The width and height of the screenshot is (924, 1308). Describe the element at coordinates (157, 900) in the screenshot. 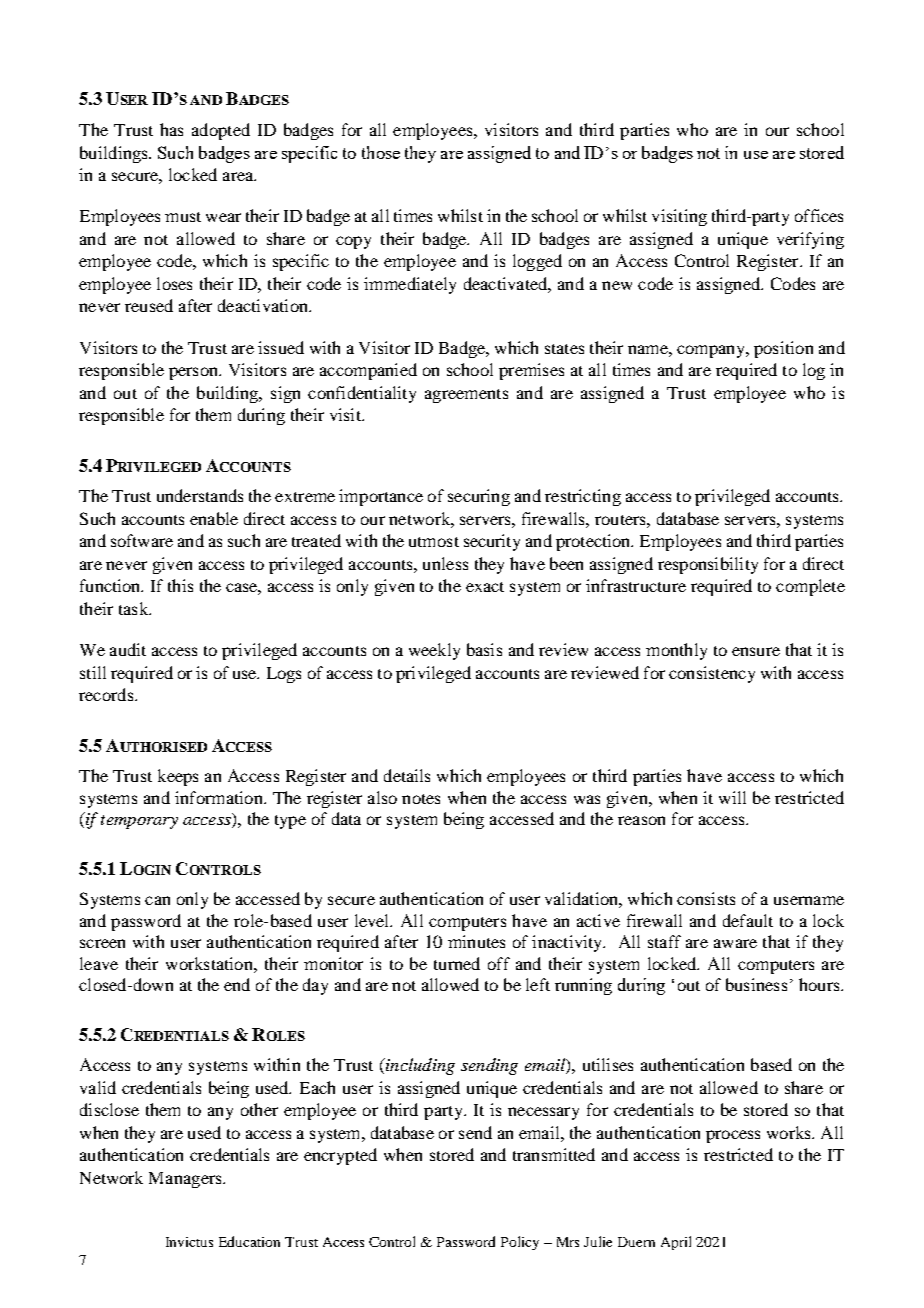

I see `can` at that location.
